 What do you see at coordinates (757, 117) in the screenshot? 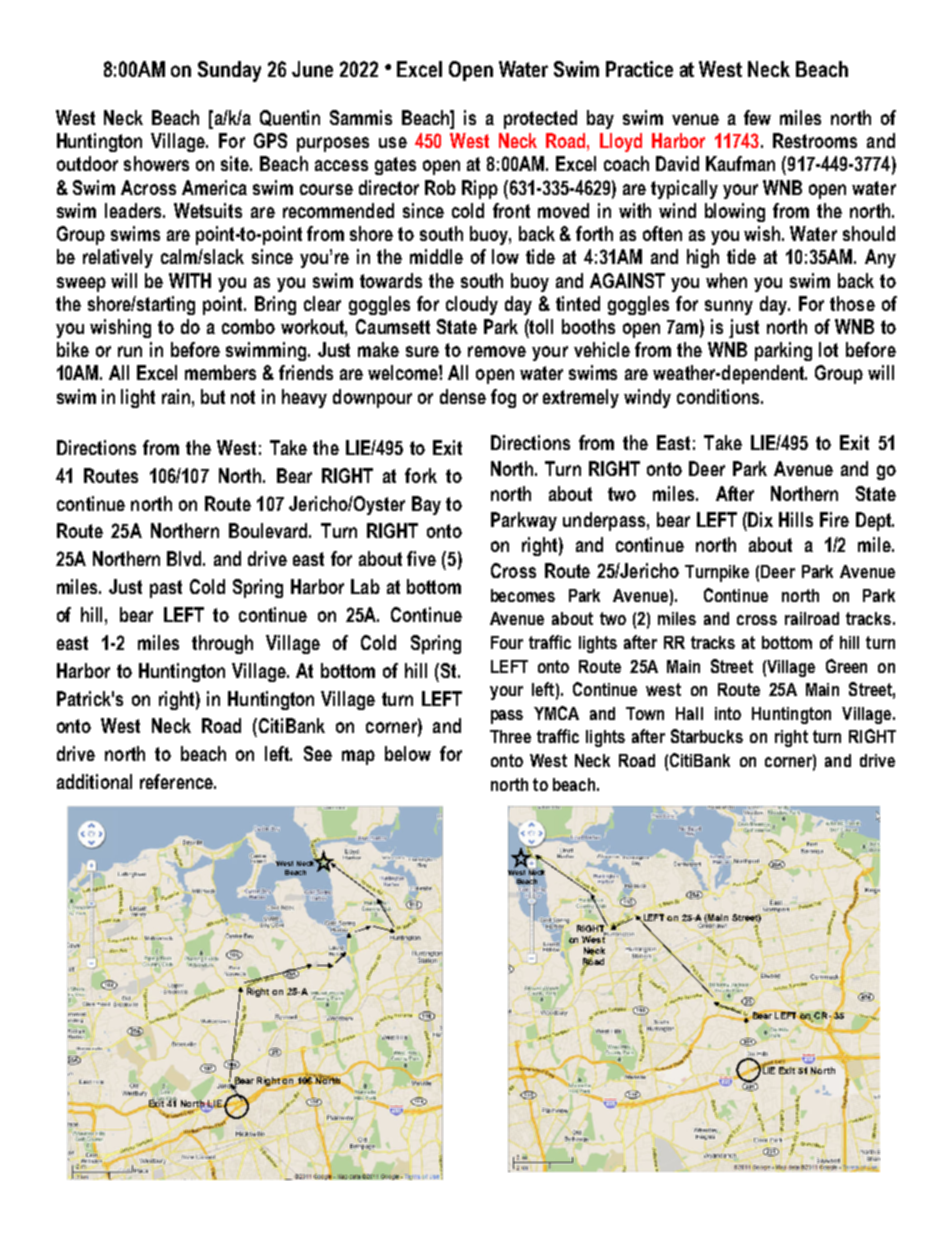
I see `few` at bounding box center [757, 117].
